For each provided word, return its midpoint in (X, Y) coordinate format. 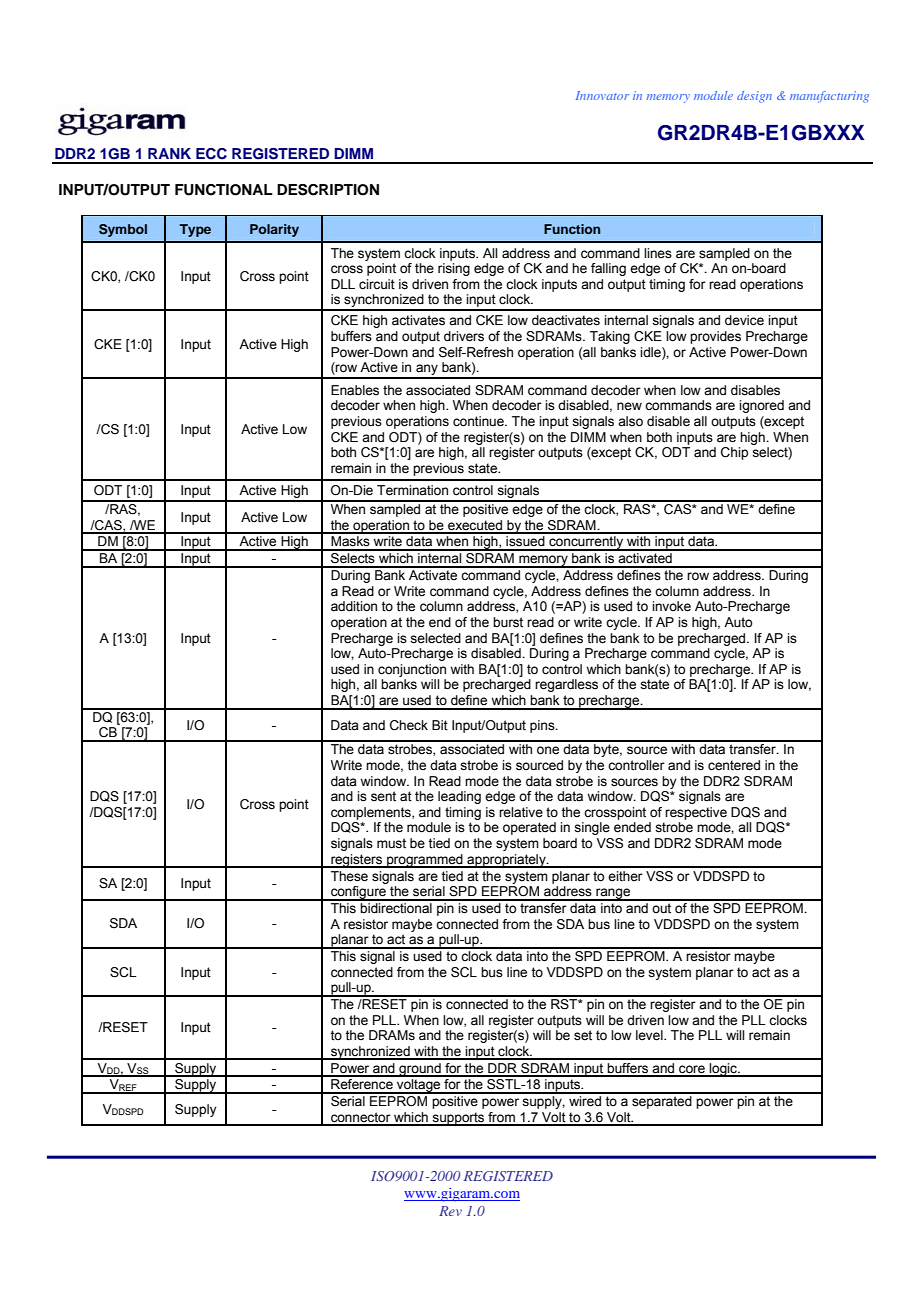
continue (479, 421)
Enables (355, 390)
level (650, 1035)
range (613, 894)
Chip (734, 453)
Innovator (602, 95)
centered (734, 765)
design (754, 97)
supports (459, 1119)
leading (459, 797)
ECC (211, 154)
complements (372, 813)
